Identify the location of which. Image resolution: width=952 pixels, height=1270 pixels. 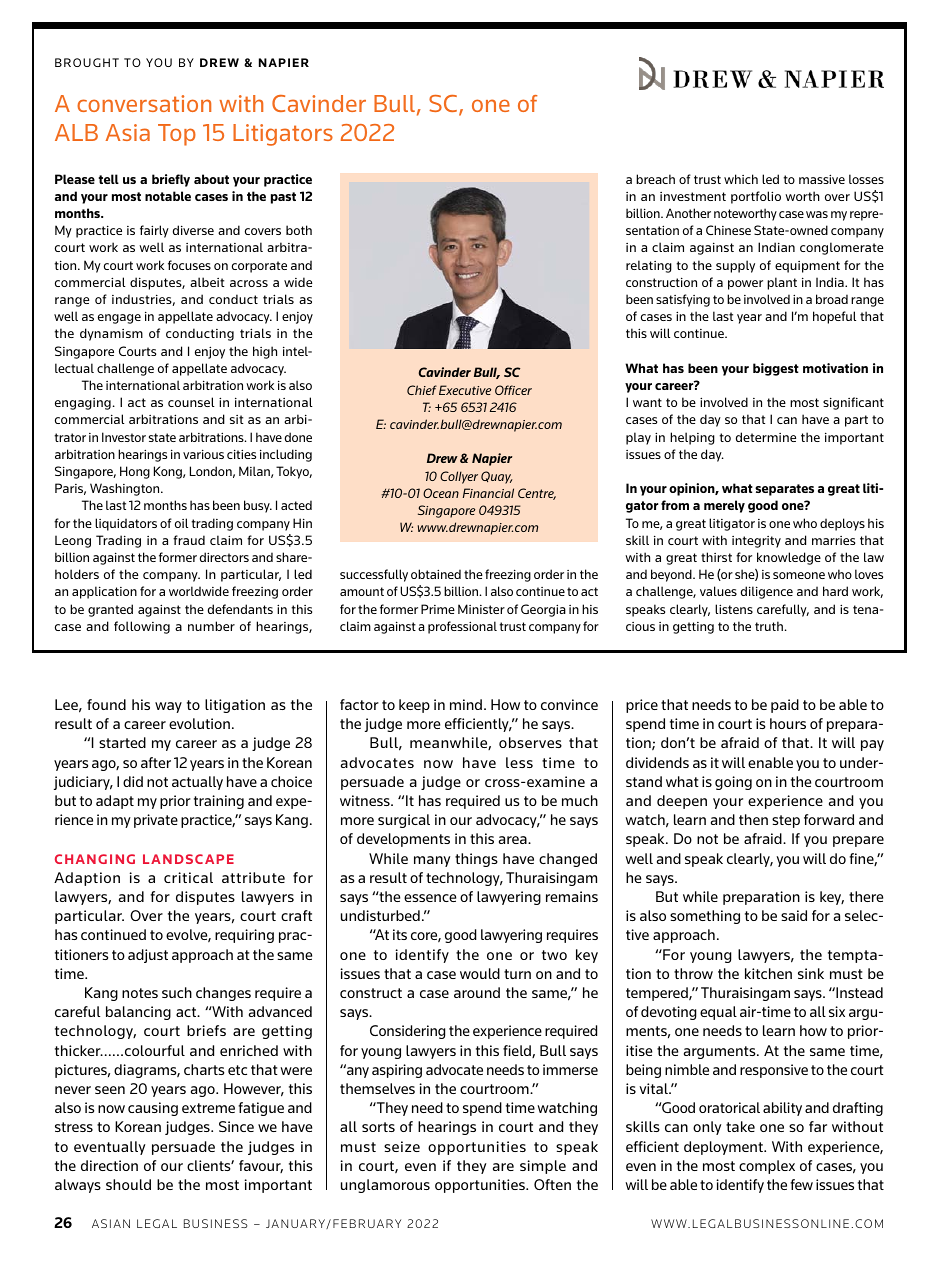
(741, 179).
